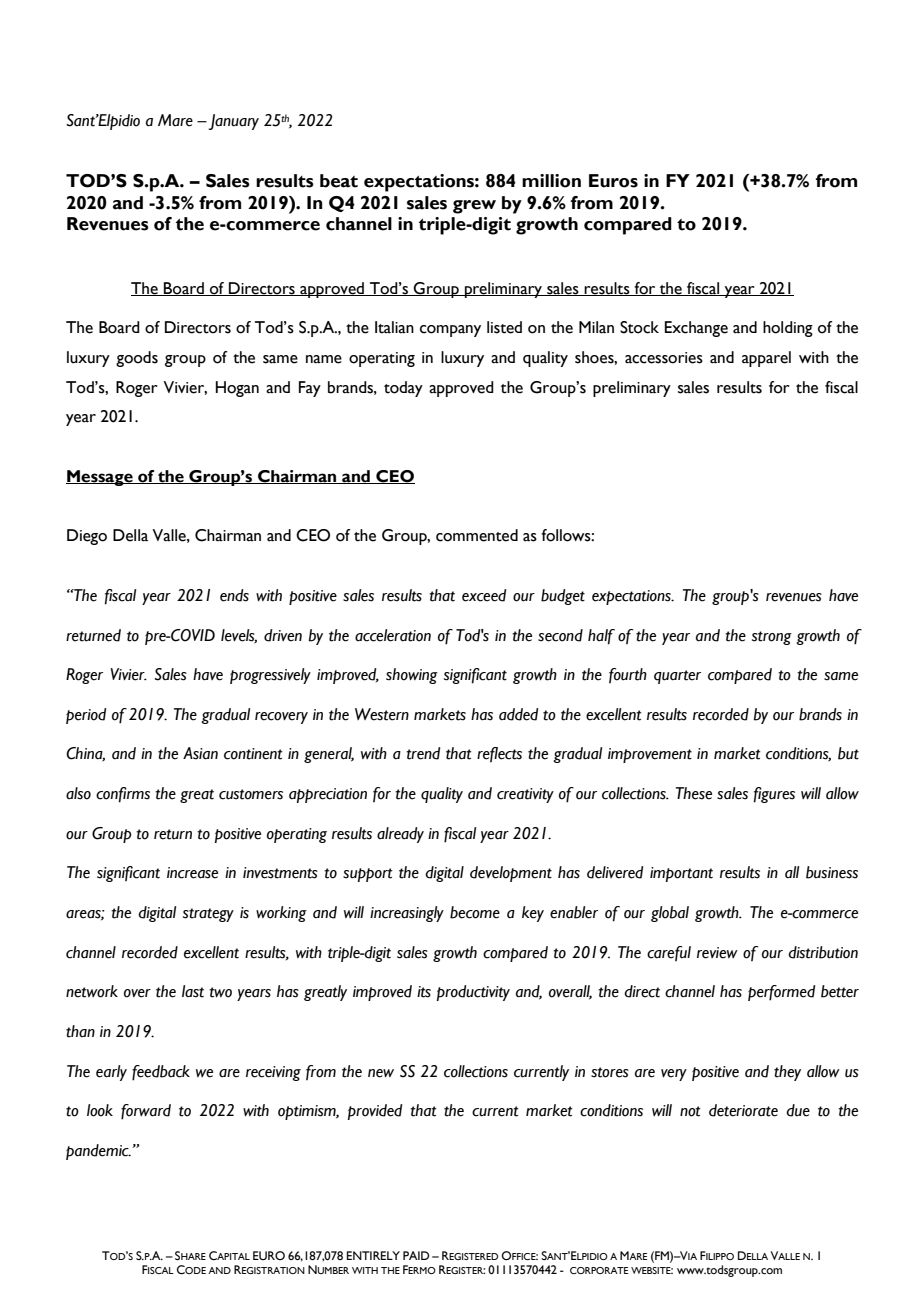 This screenshot has width=924, height=1308. What do you see at coordinates (551, 181) in the screenshot?
I see `million` at bounding box center [551, 181].
